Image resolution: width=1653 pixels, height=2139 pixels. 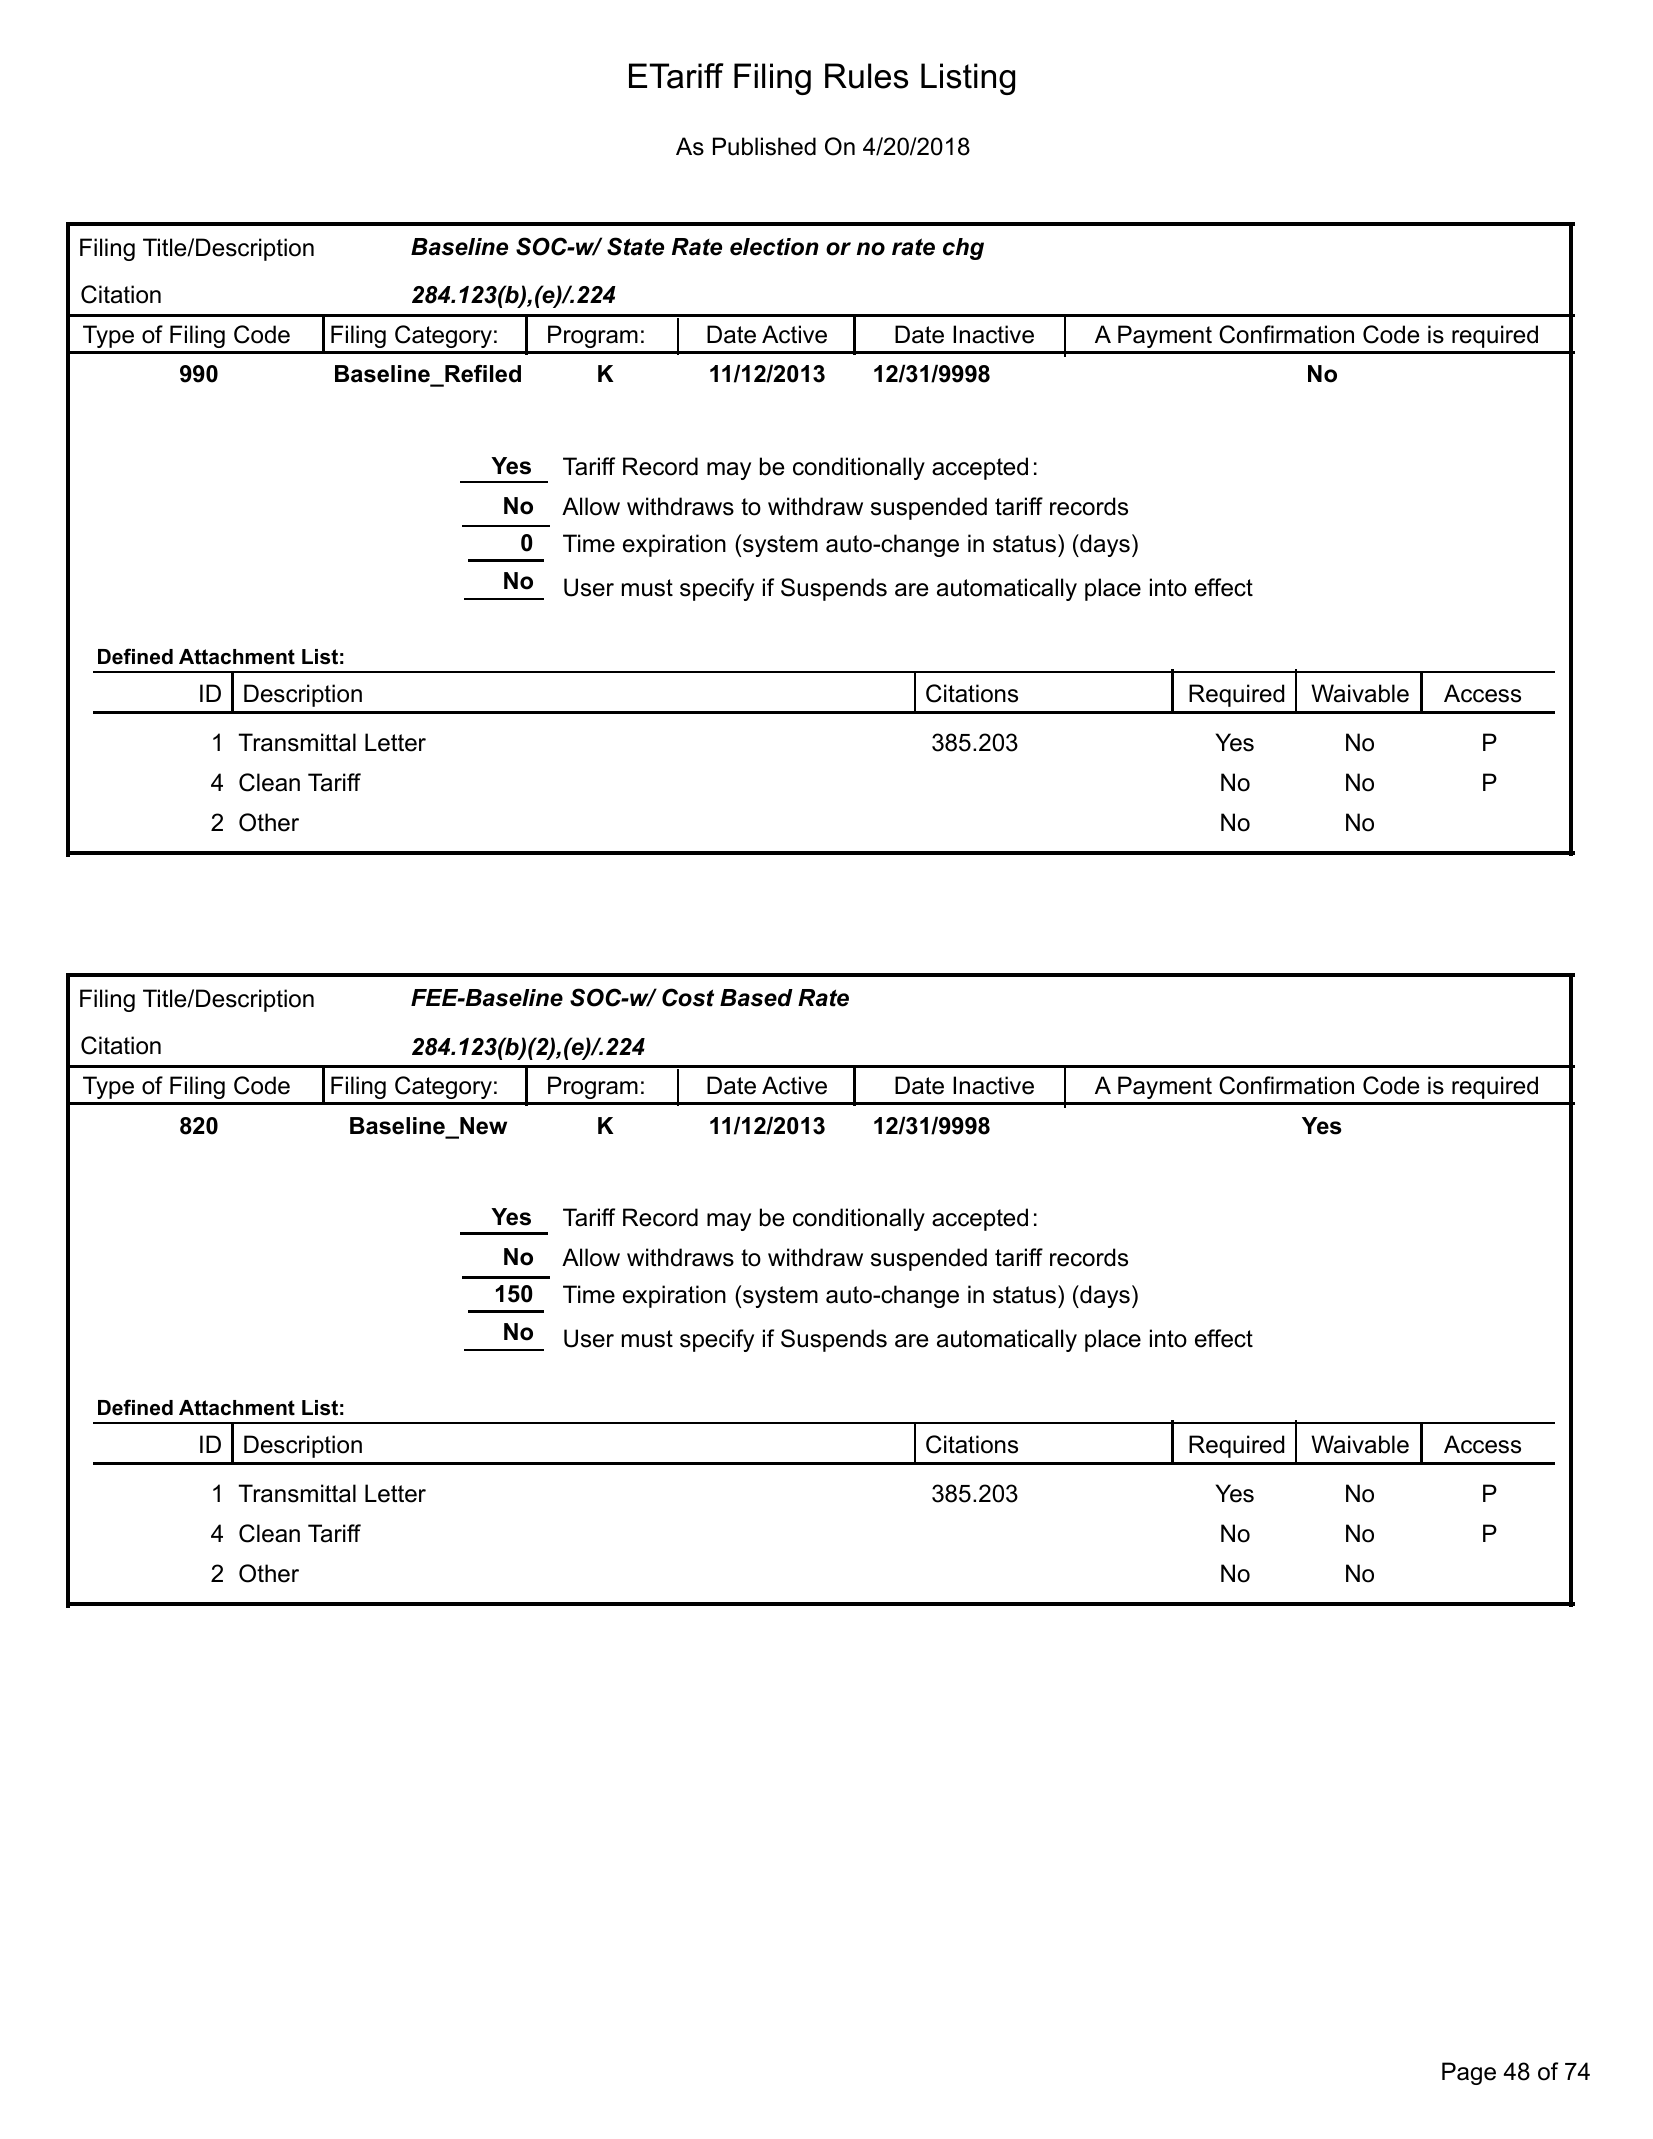 What do you see at coordinates (764, 146) in the screenshot?
I see `Published` at bounding box center [764, 146].
